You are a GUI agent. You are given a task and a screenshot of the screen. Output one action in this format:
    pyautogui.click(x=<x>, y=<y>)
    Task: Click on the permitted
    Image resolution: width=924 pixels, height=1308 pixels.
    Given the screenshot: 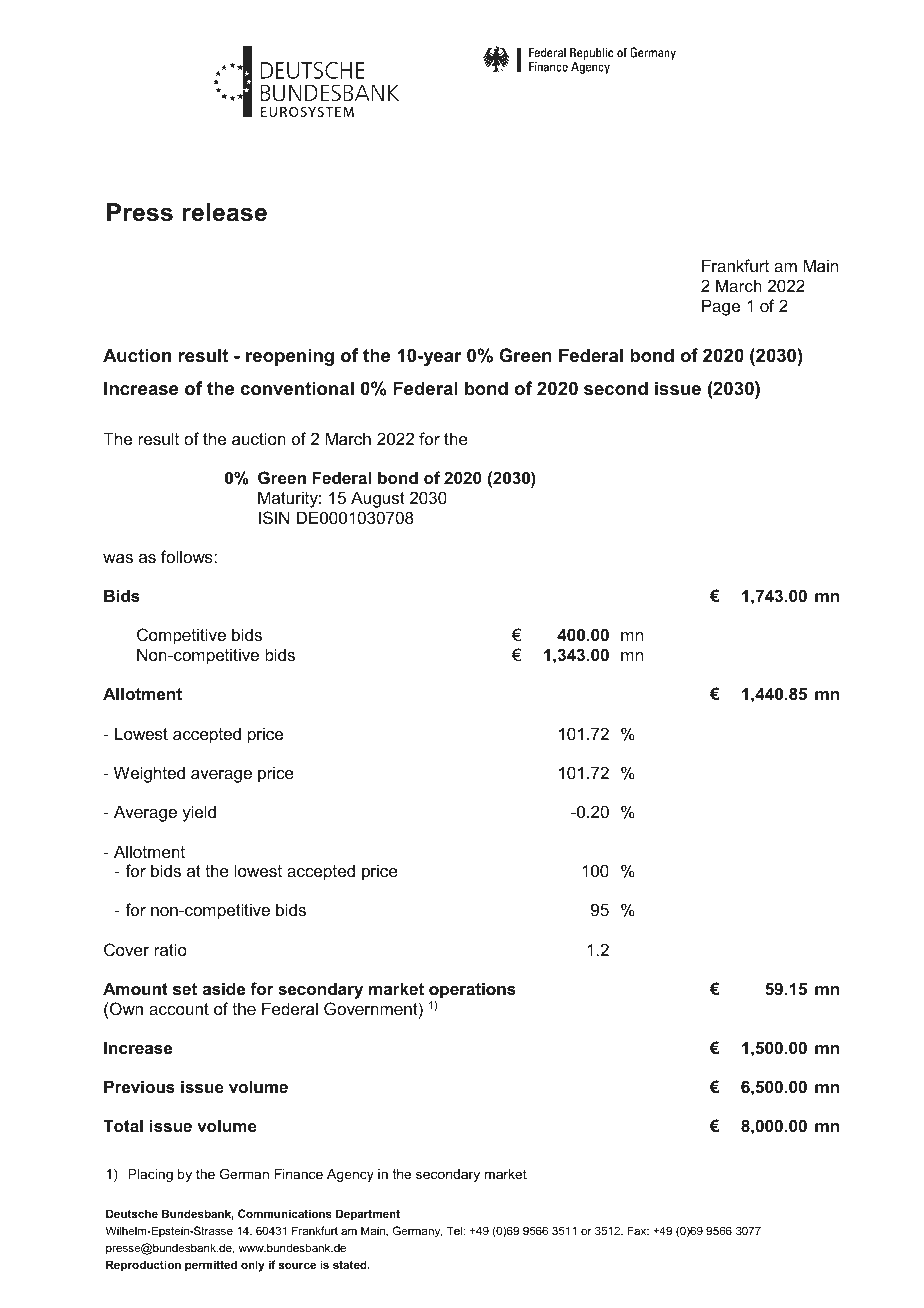 What is the action you would take?
    pyautogui.click(x=211, y=1266)
